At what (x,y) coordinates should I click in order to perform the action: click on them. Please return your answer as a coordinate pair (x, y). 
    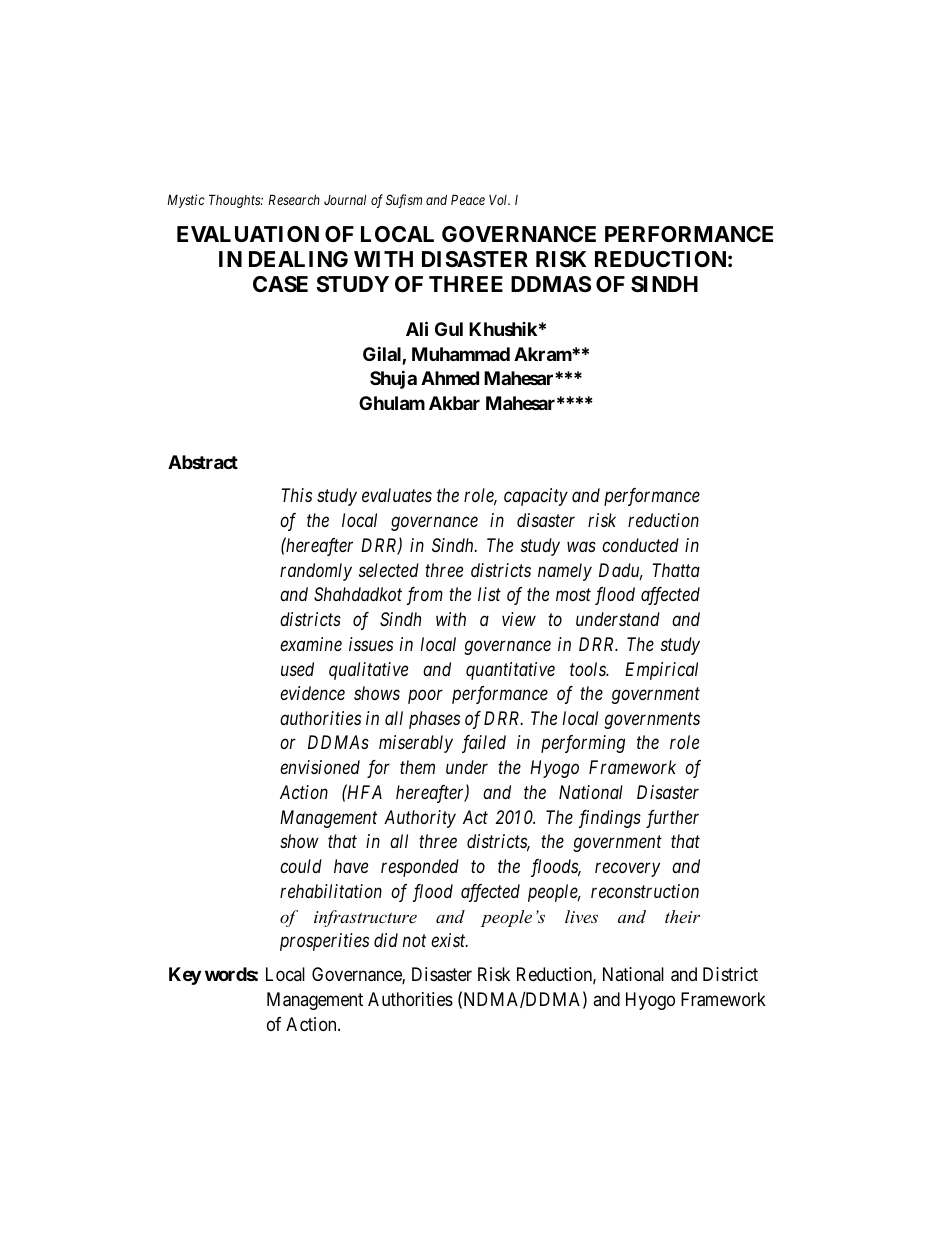
    Looking at the image, I should click on (417, 767).
